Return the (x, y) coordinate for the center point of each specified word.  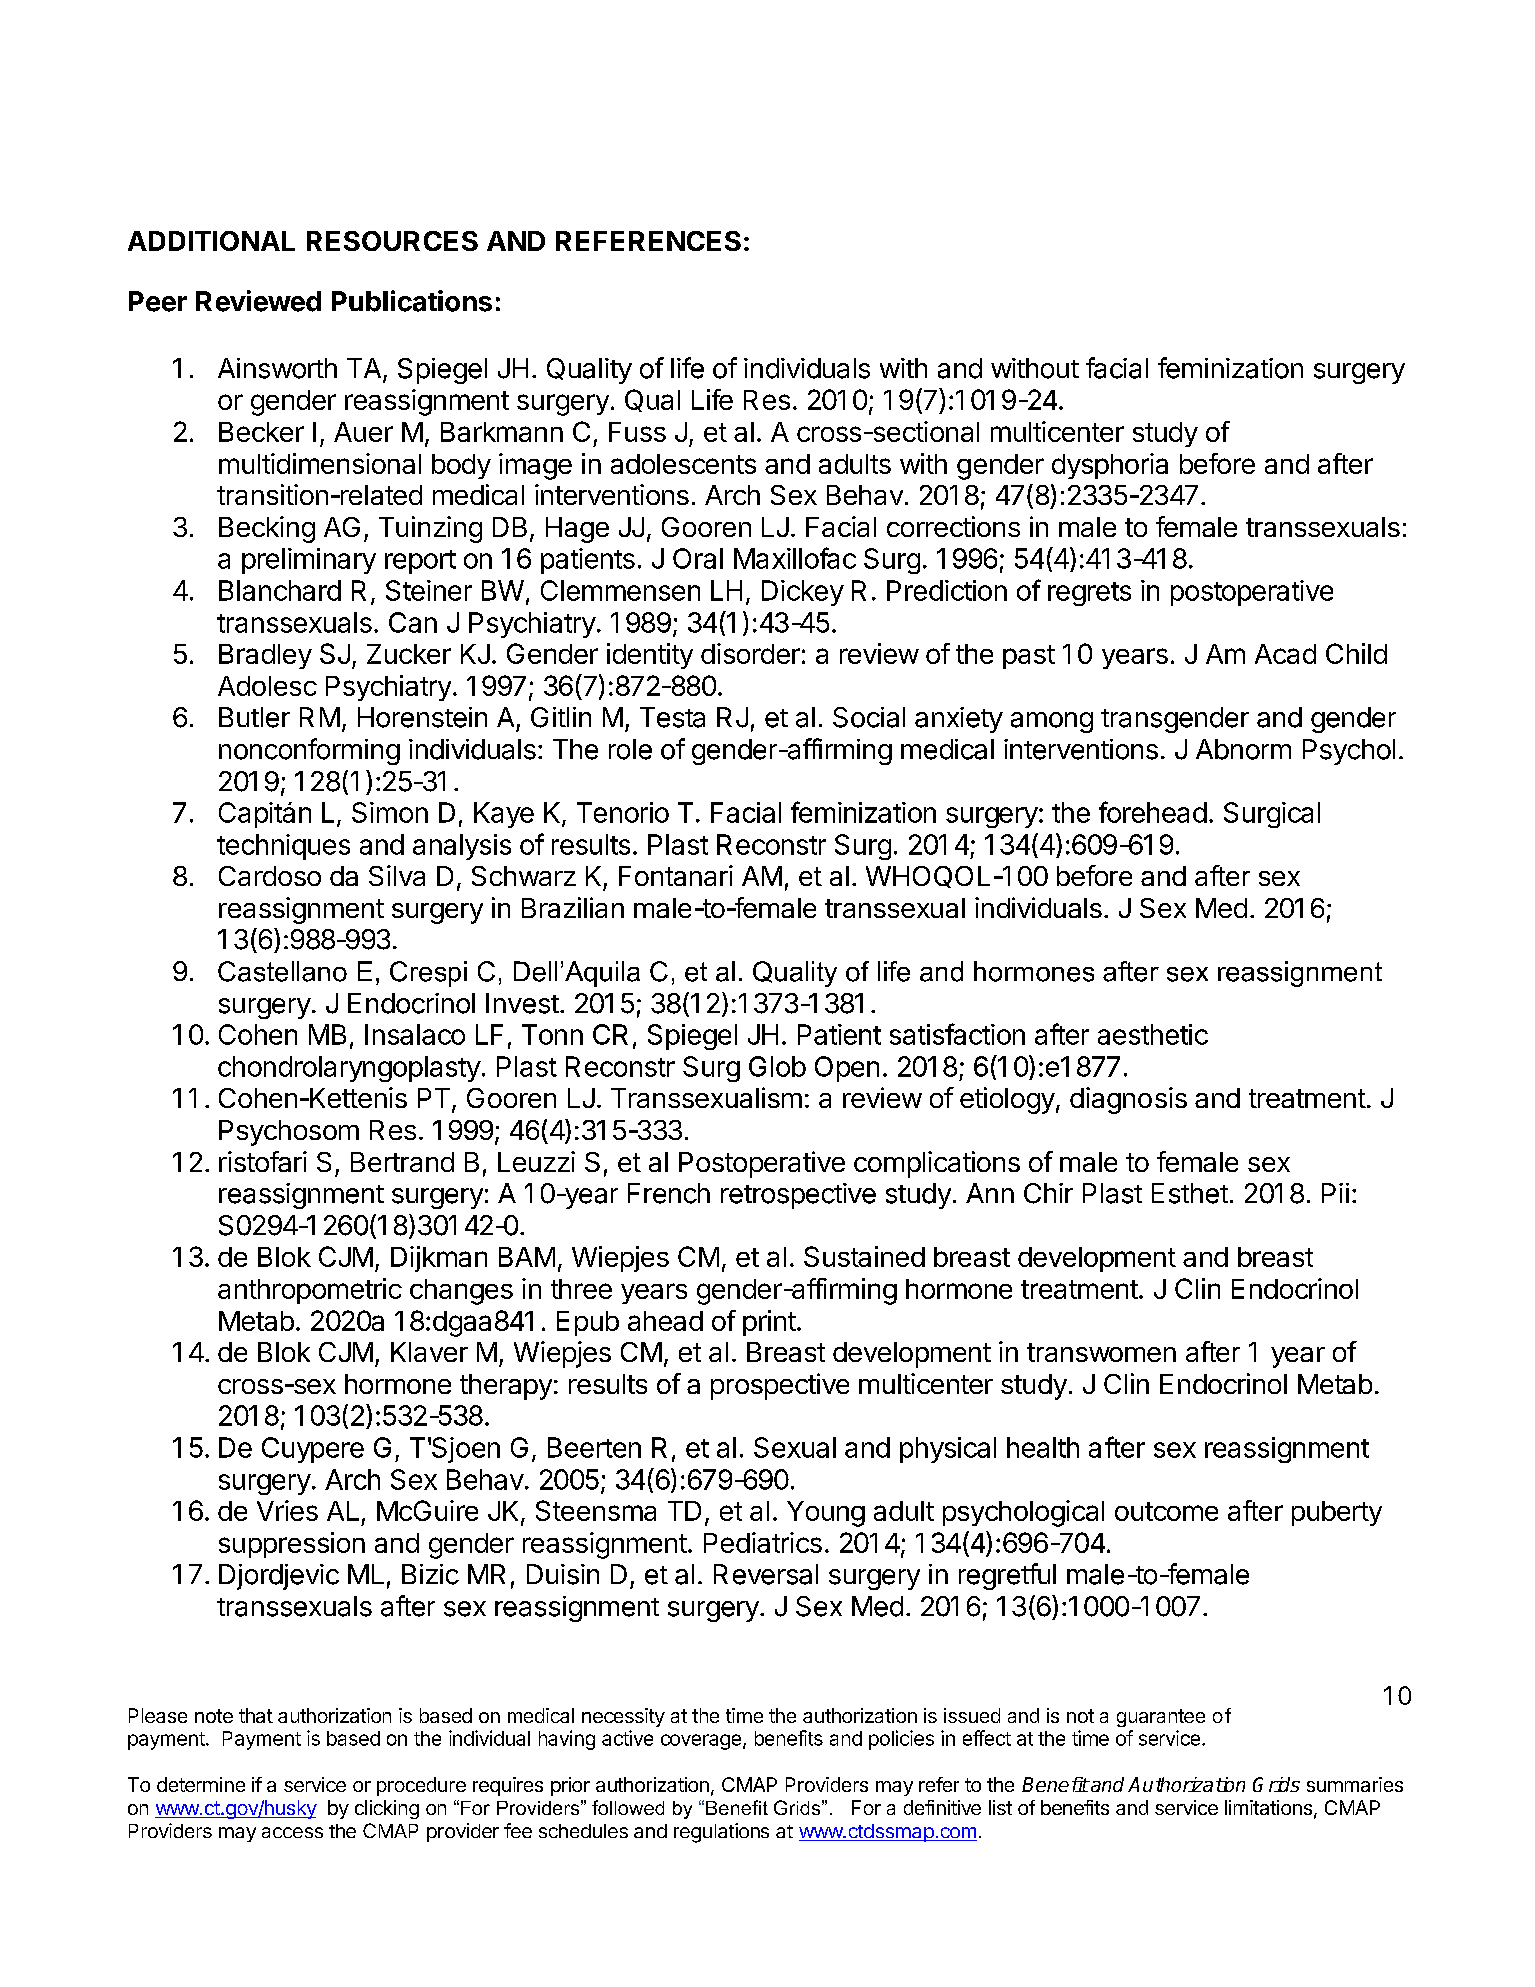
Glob (777, 1066)
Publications (412, 301)
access (292, 1832)
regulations (721, 1833)
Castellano (282, 971)
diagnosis (1128, 1100)
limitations (1270, 1809)
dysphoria (1110, 466)
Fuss (637, 432)
